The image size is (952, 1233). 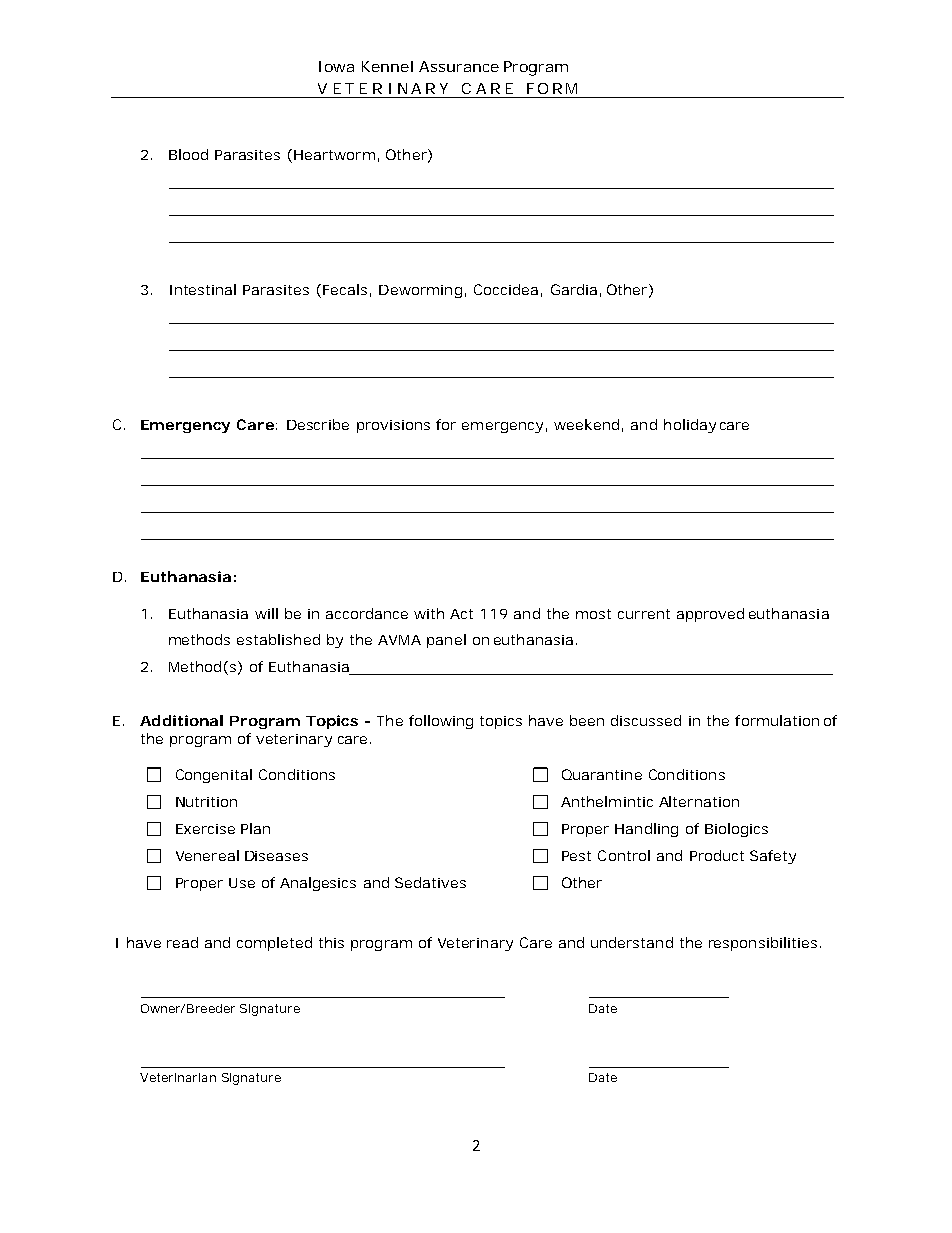 What do you see at coordinates (459, 66) in the screenshot?
I see `Assurance` at bounding box center [459, 66].
